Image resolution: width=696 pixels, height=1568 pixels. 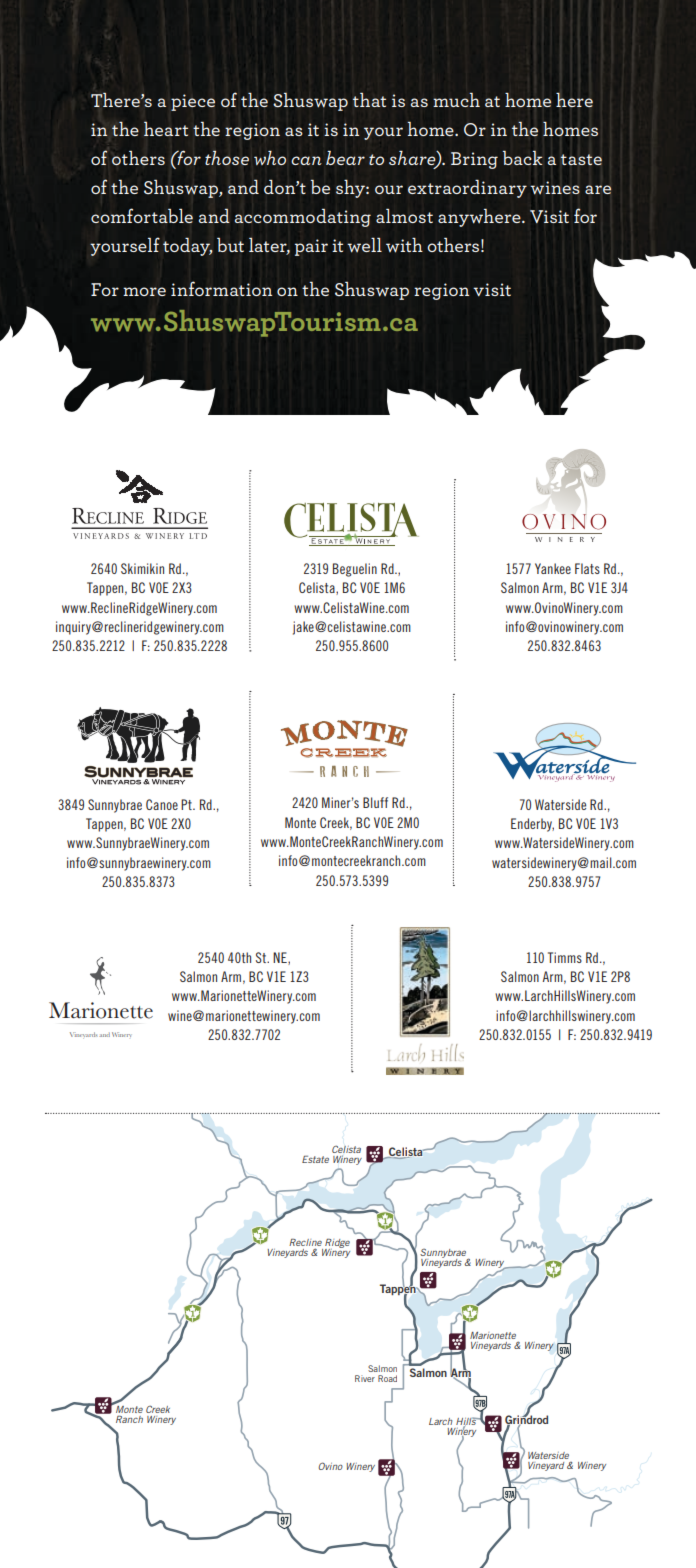 What do you see at coordinates (315, 1159) in the screenshot?
I see `Estate` at bounding box center [315, 1159].
